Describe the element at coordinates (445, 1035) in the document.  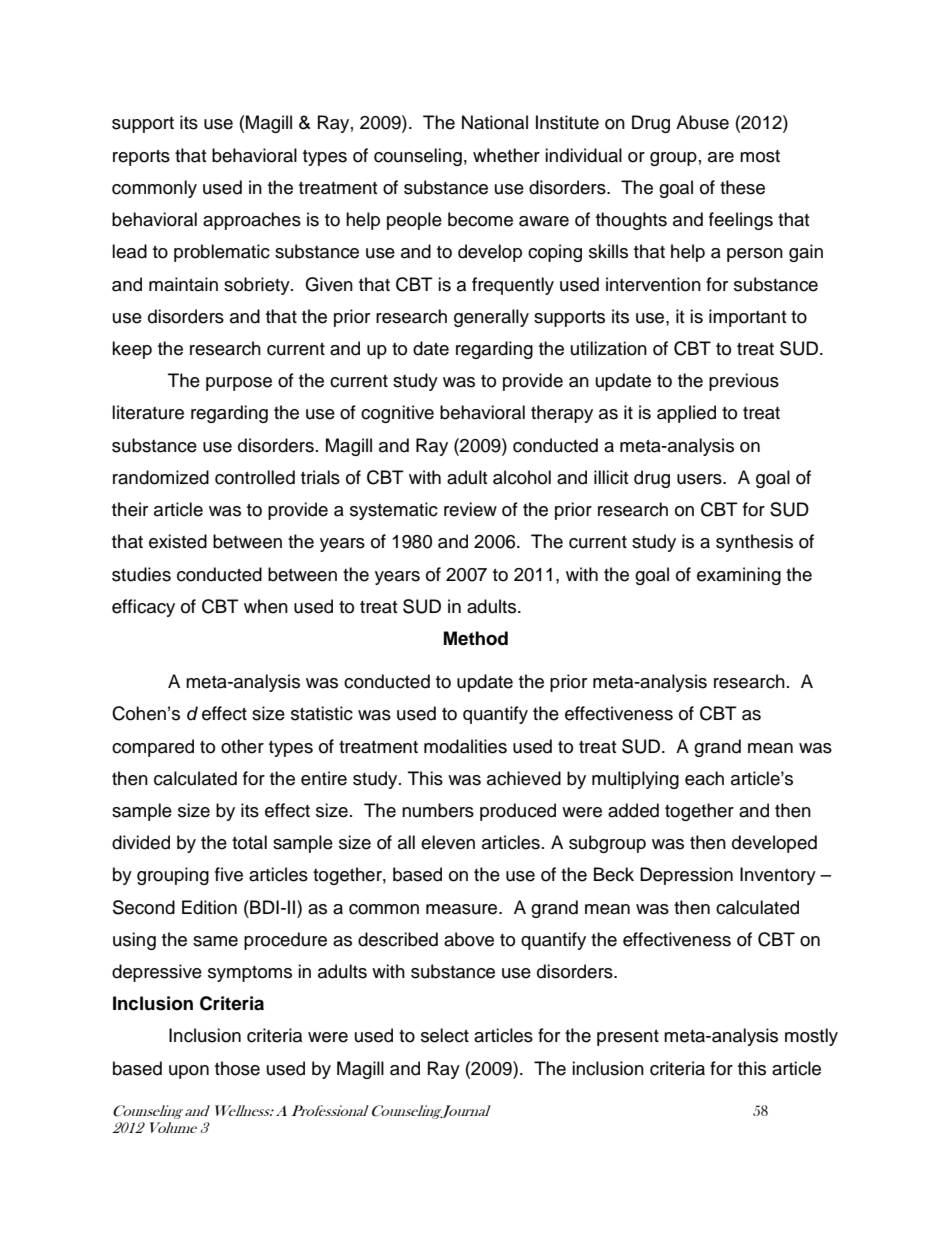
I see `select` at that location.
